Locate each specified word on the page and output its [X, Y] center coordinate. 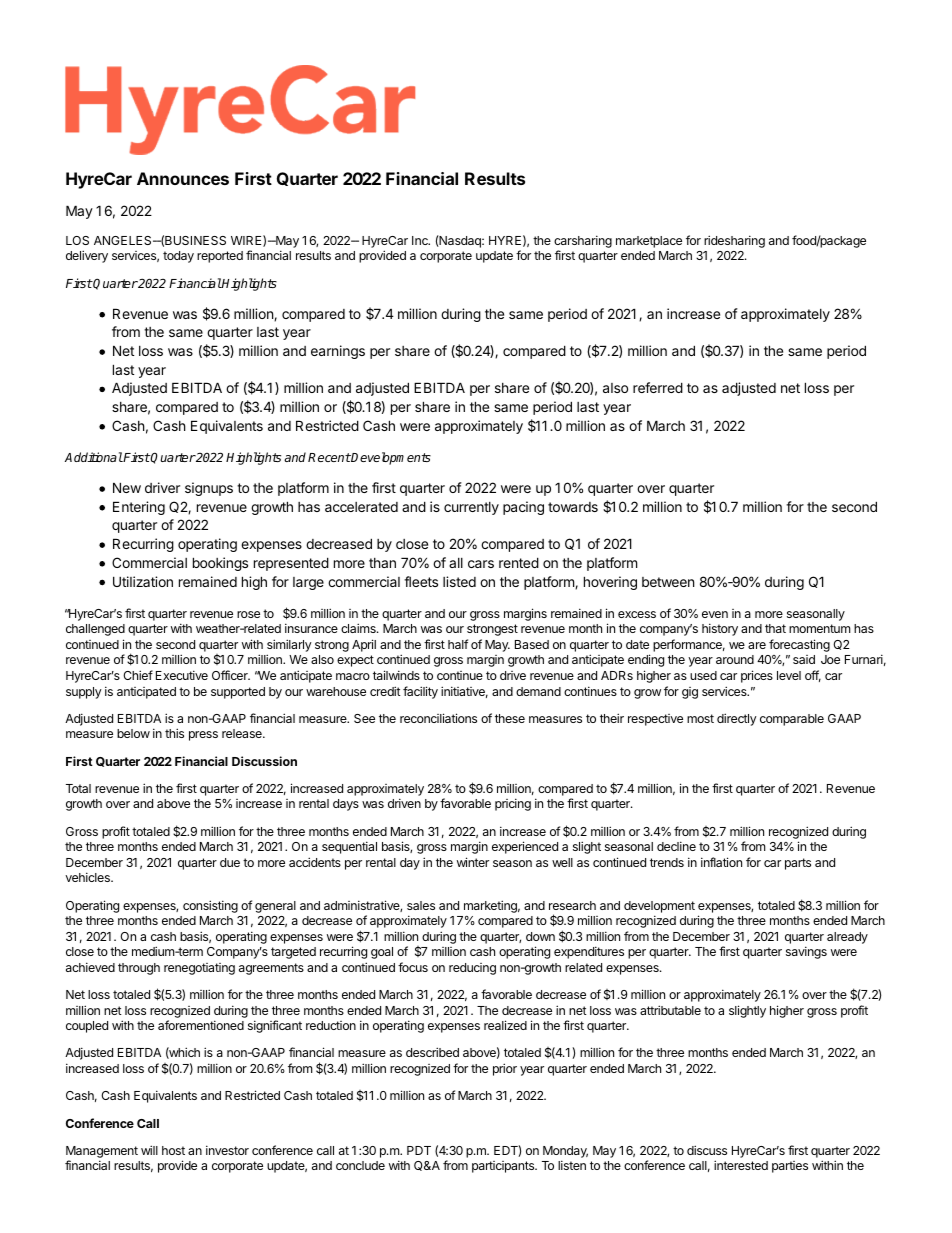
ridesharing [734, 241]
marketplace [649, 242]
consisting [210, 906]
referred [658, 387]
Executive [182, 675]
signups [209, 489]
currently [471, 508]
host [173, 1150]
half [458, 644]
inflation [721, 862]
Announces [183, 178]
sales [421, 905]
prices [757, 676]
